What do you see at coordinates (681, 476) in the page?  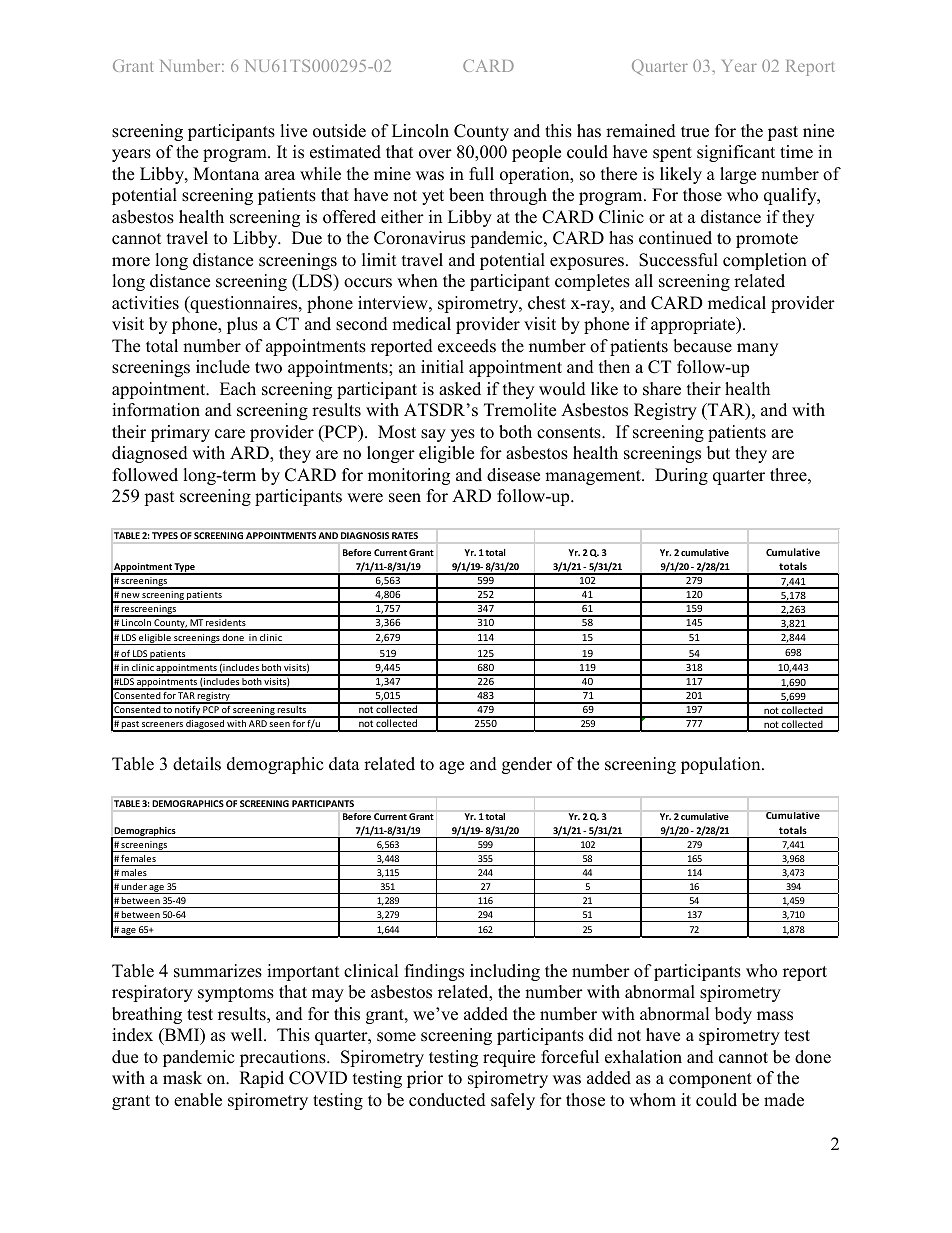 I see `During` at bounding box center [681, 476].
